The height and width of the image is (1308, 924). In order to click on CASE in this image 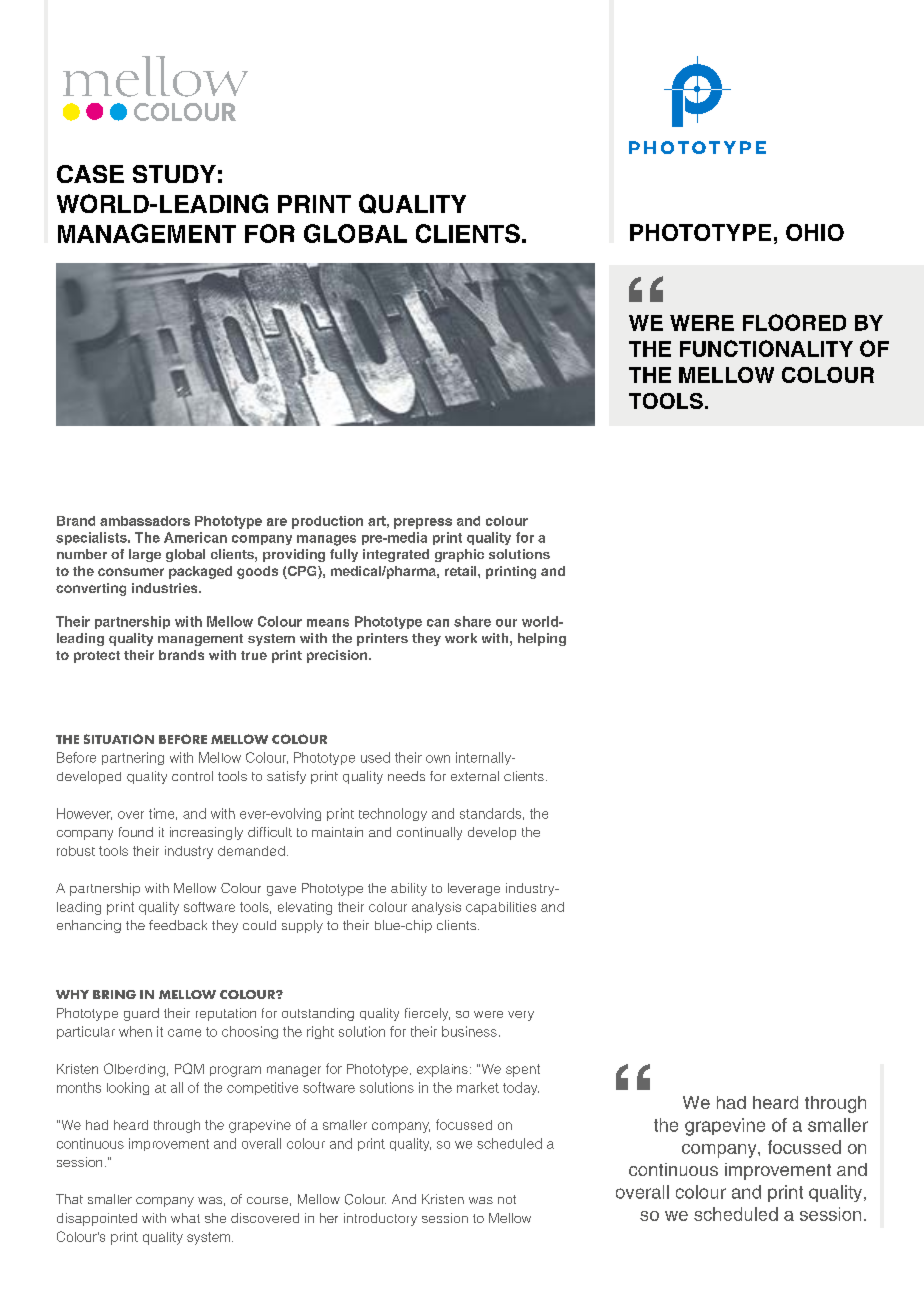, I will do `click(90, 174)`.
